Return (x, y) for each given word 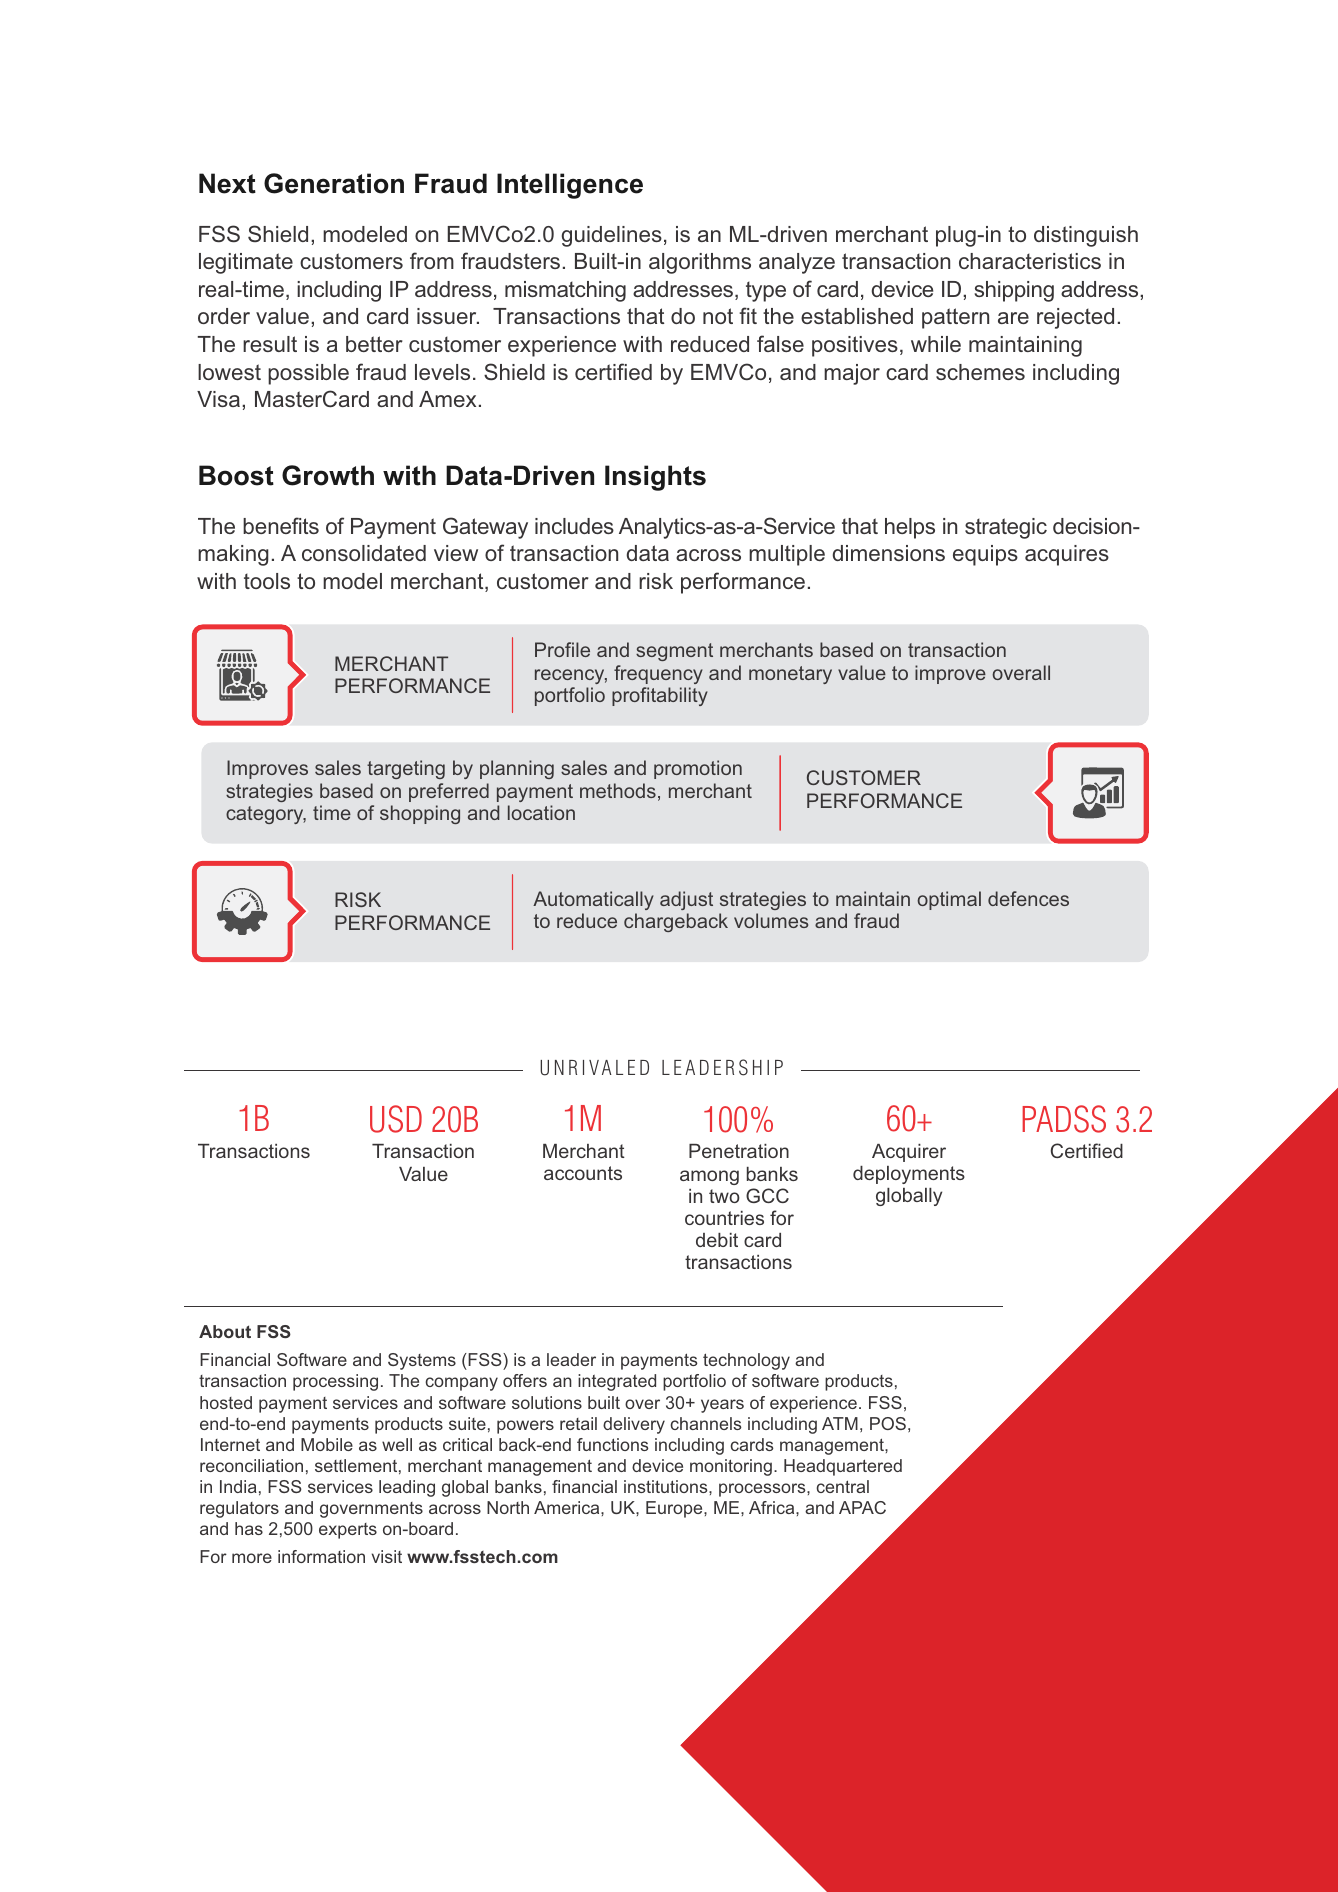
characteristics (1030, 261)
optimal (949, 900)
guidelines (612, 236)
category (266, 815)
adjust (686, 900)
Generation (334, 183)
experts (348, 1531)
